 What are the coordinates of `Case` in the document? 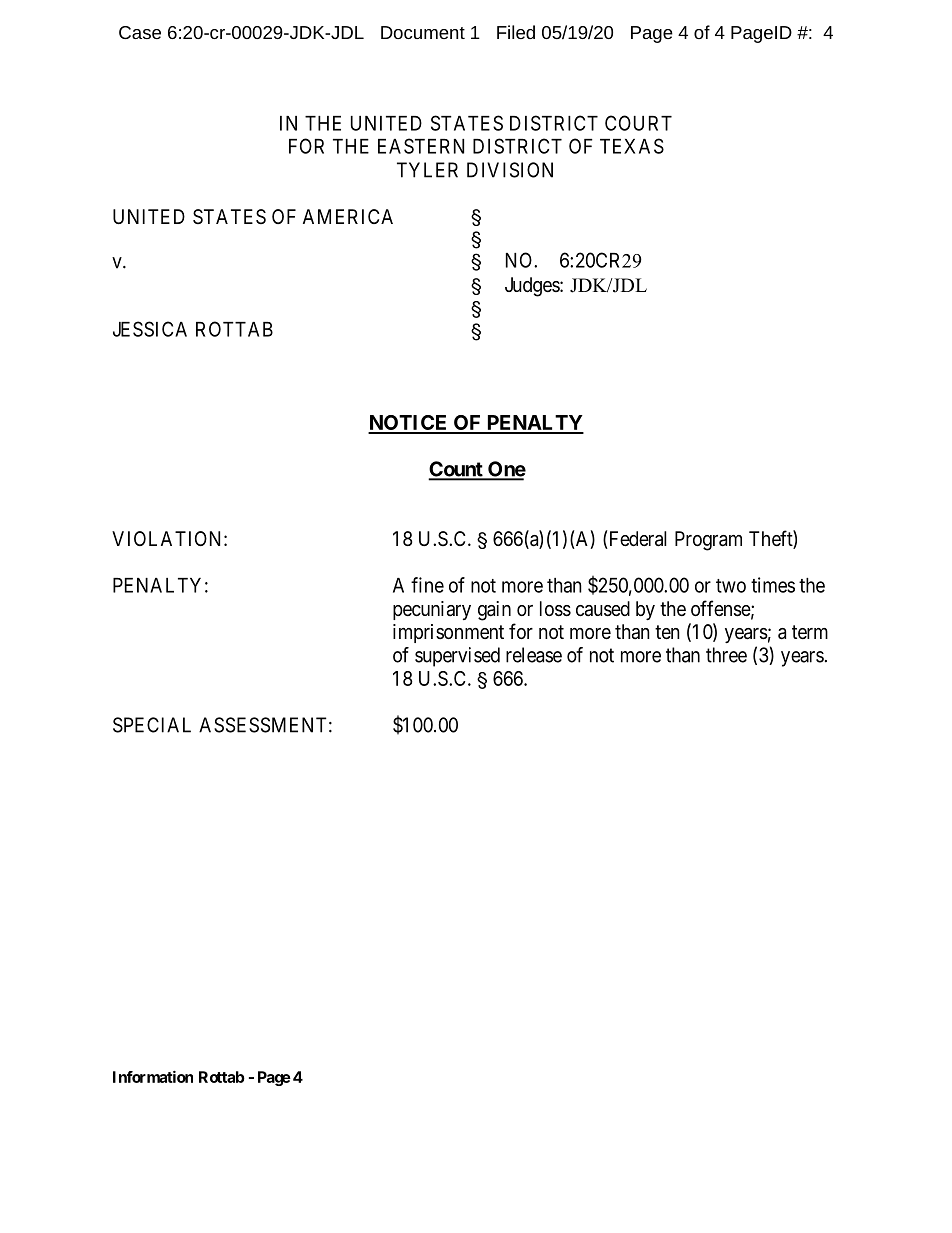 It's located at (140, 32).
